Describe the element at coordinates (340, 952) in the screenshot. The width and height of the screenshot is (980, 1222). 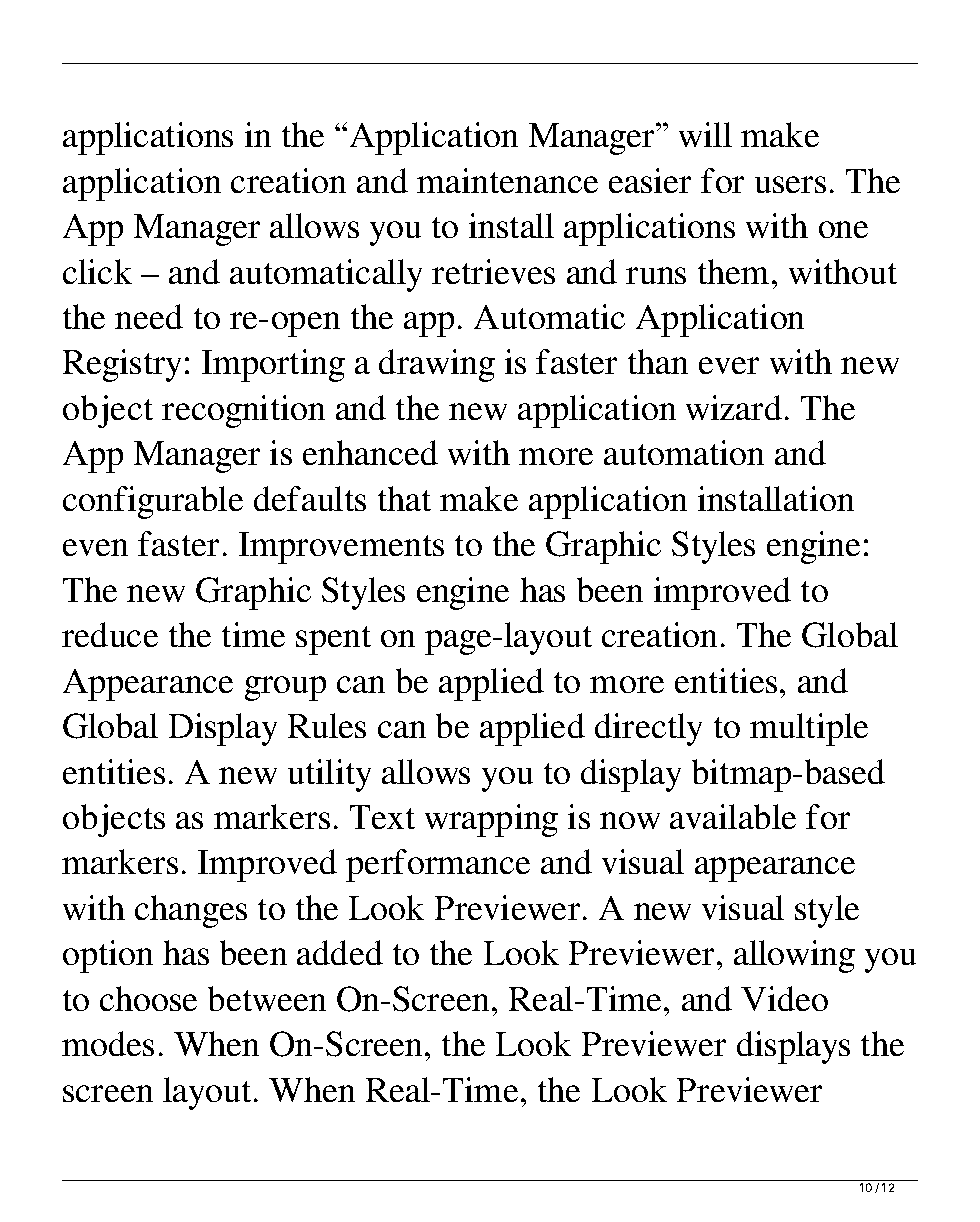
I see `added` at that location.
